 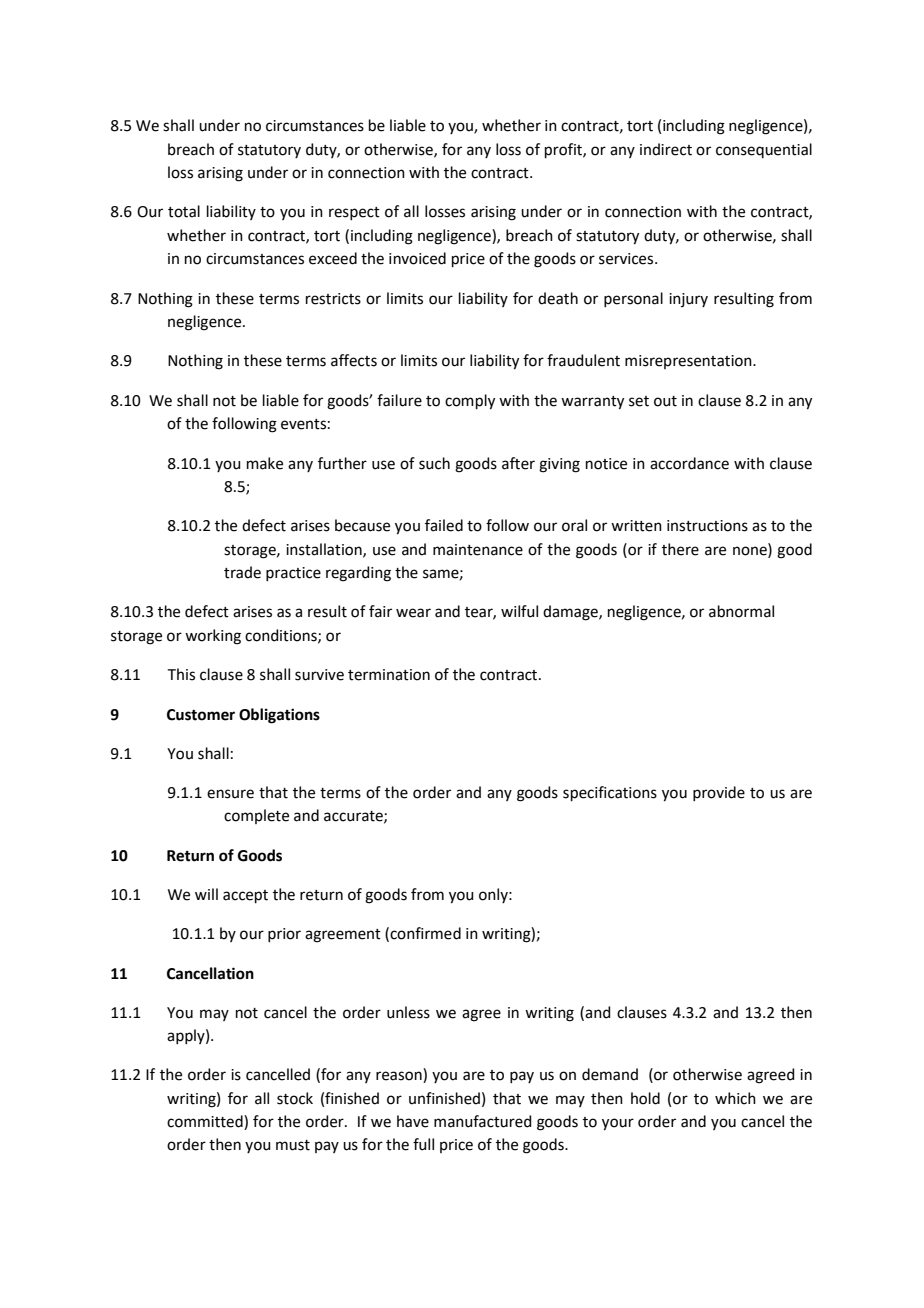 What do you see at coordinates (206, 1122) in the screenshot?
I see `committed` at bounding box center [206, 1122].
